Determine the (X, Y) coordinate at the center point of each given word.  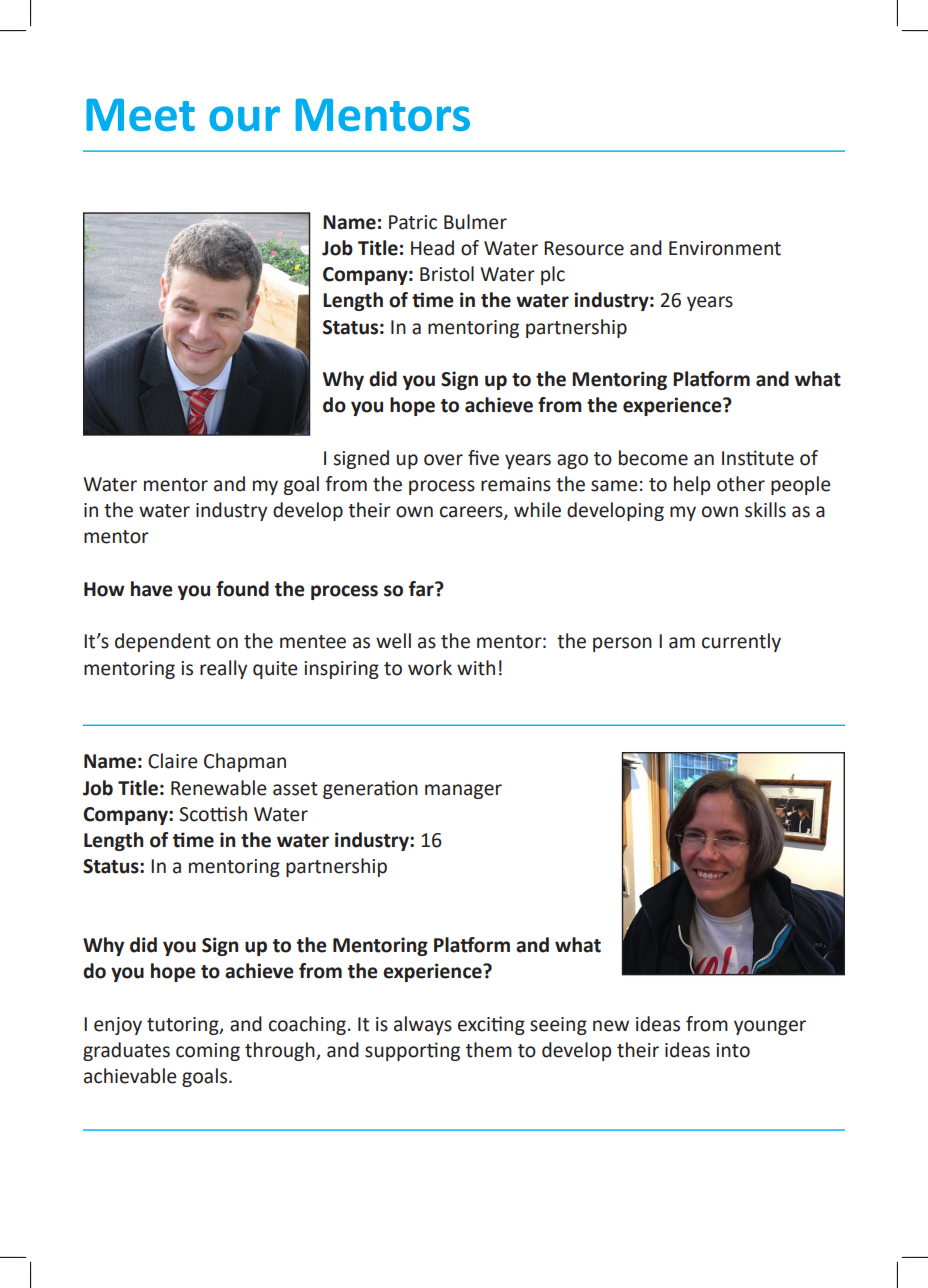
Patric (413, 222)
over (443, 460)
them (489, 1050)
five (483, 458)
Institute (758, 458)
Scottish (213, 814)
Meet (140, 114)
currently (741, 642)
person (622, 644)
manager (463, 791)
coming (208, 1052)
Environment (725, 248)
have (152, 589)
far (422, 589)
